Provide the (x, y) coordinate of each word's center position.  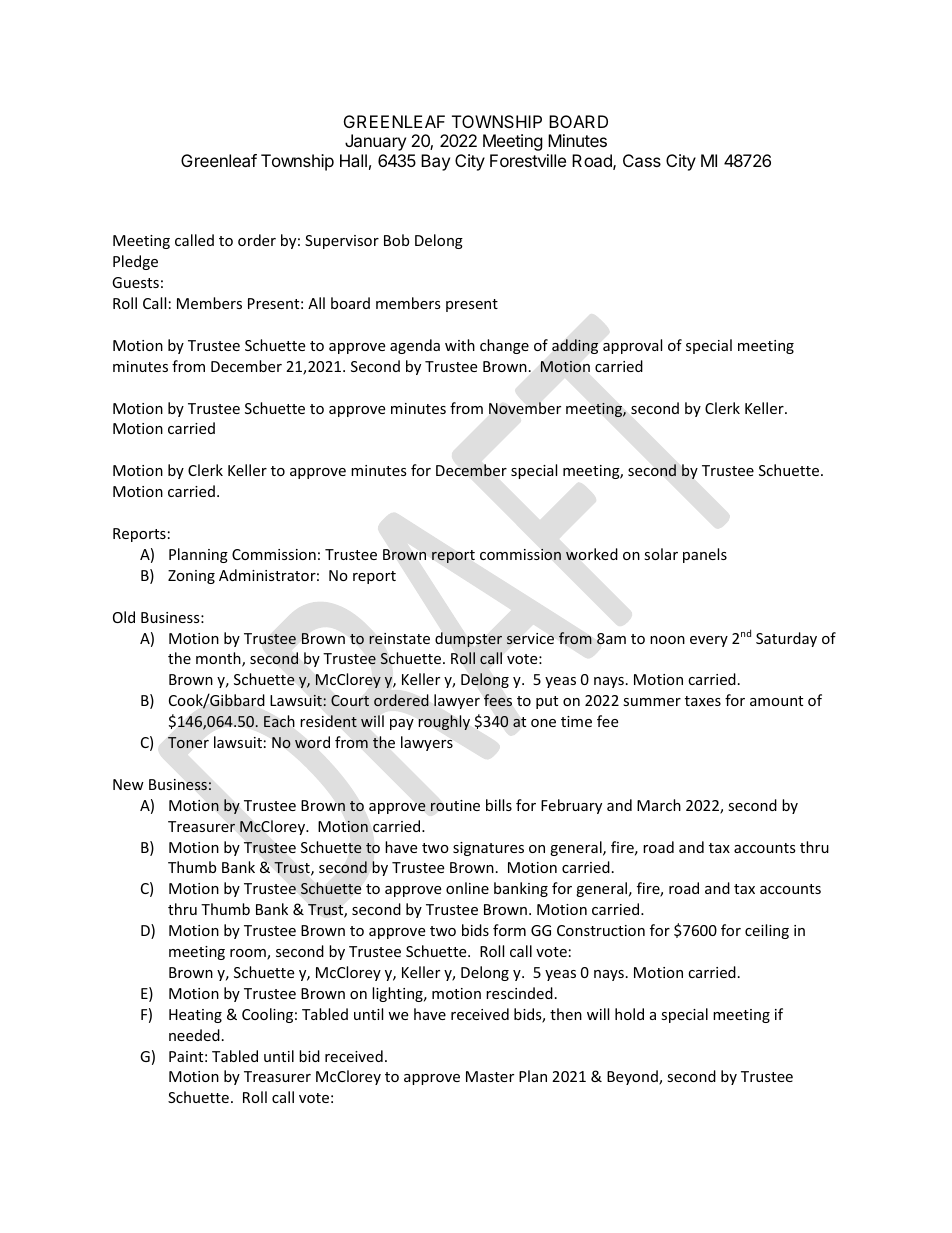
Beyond (633, 1077)
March (659, 805)
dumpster (468, 639)
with (460, 345)
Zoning (191, 577)
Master (490, 1076)
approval (632, 346)
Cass (642, 160)
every (709, 641)
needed (194, 1035)
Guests (135, 282)
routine (455, 805)
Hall (353, 160)
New (128, 784)
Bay (435, 162)
